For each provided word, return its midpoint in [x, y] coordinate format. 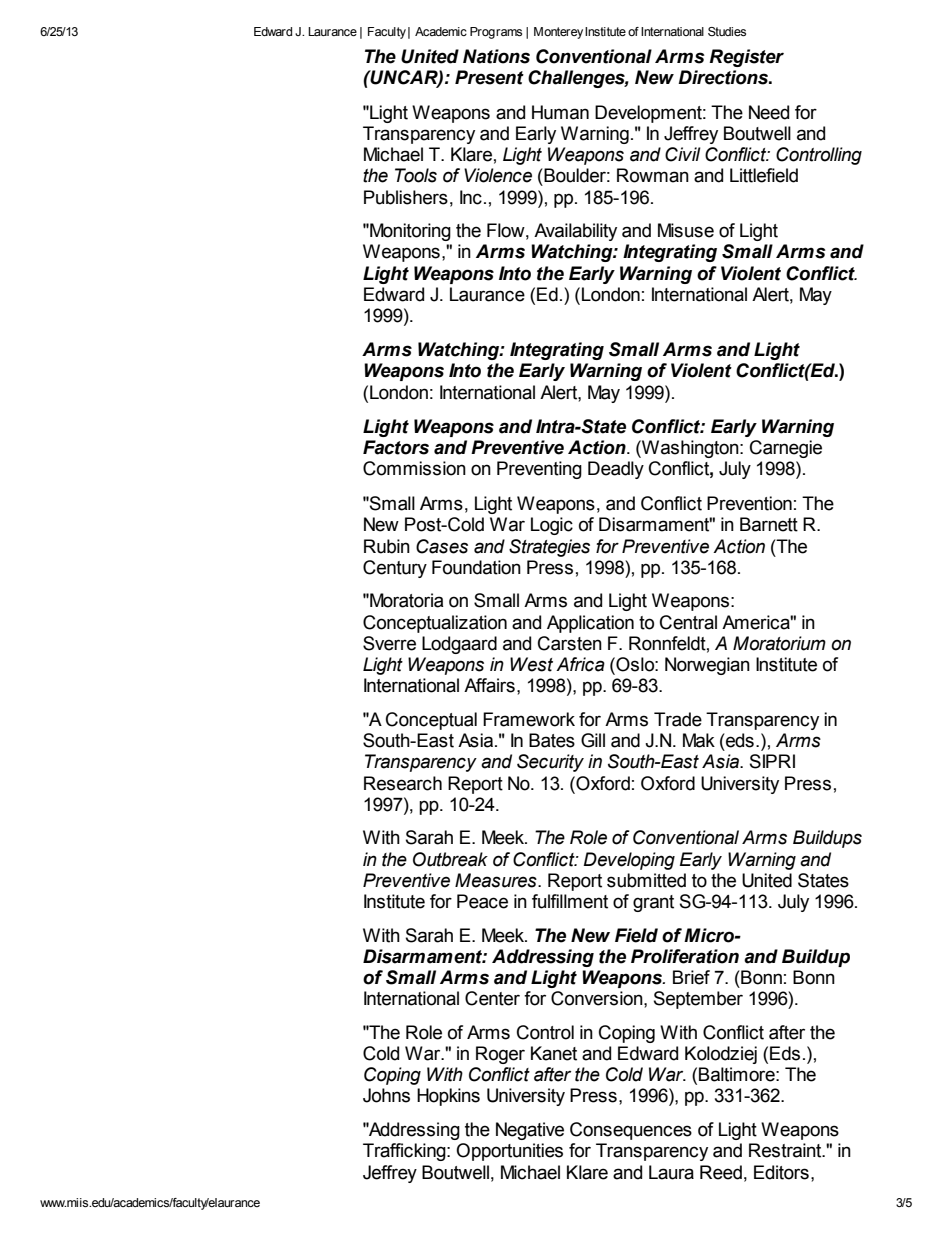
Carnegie [786, 449]
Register [746, 58]
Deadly [616, 470]
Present [489, 77]
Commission [414, 468]
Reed [721, 1172]
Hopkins [448, 1097]
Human [560, 112]
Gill [593, 740]
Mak [699, 740]
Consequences [631, 1131]
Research [403, 783]
